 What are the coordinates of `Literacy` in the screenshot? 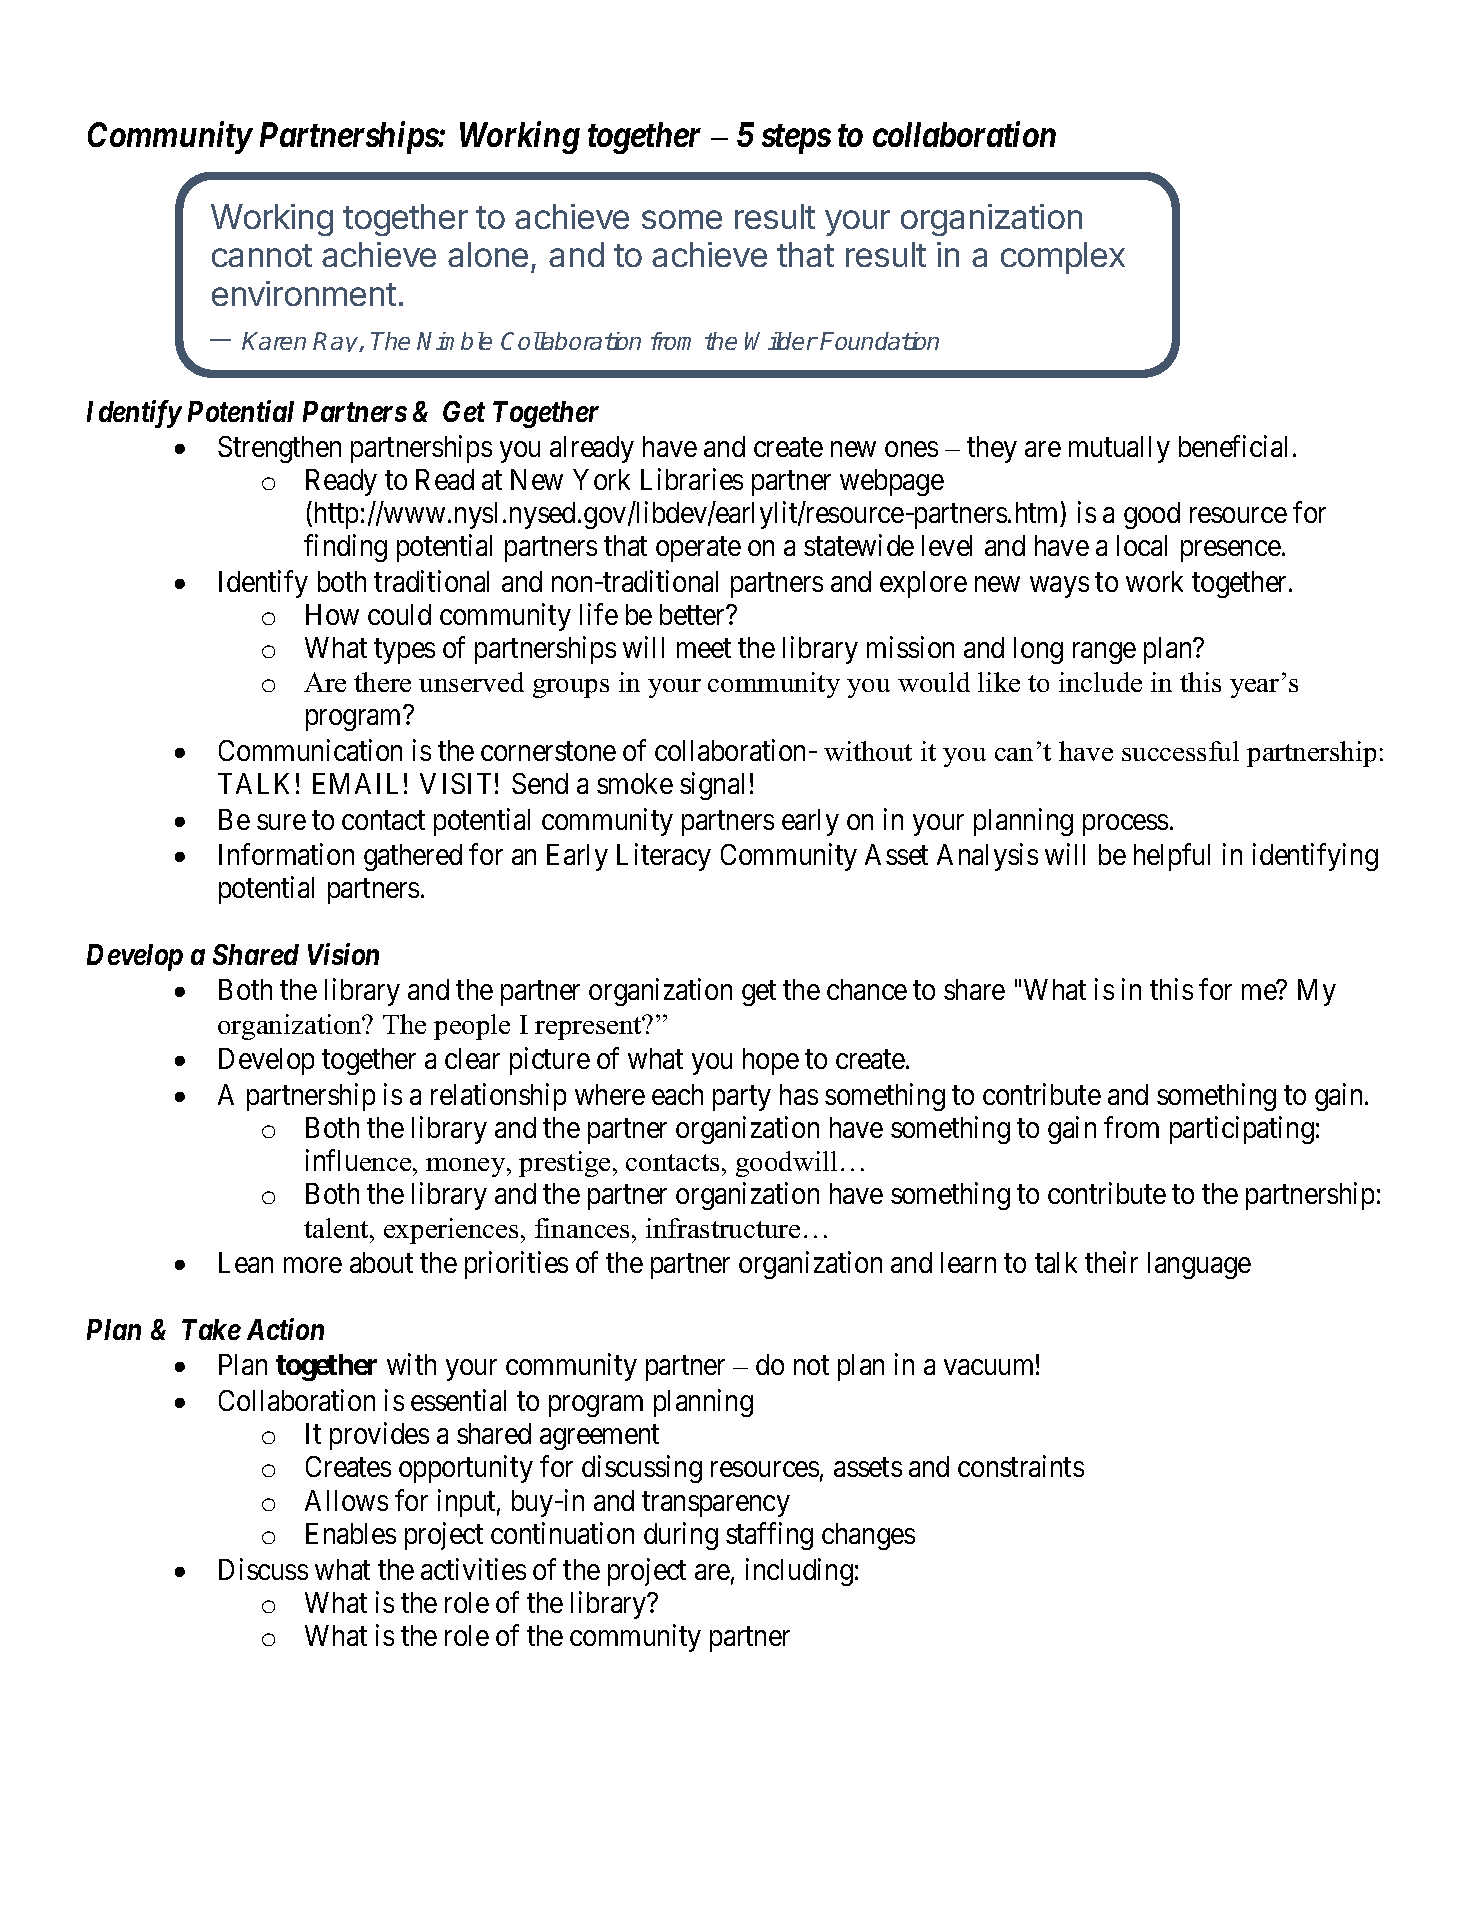 It's located at (664, 857).
